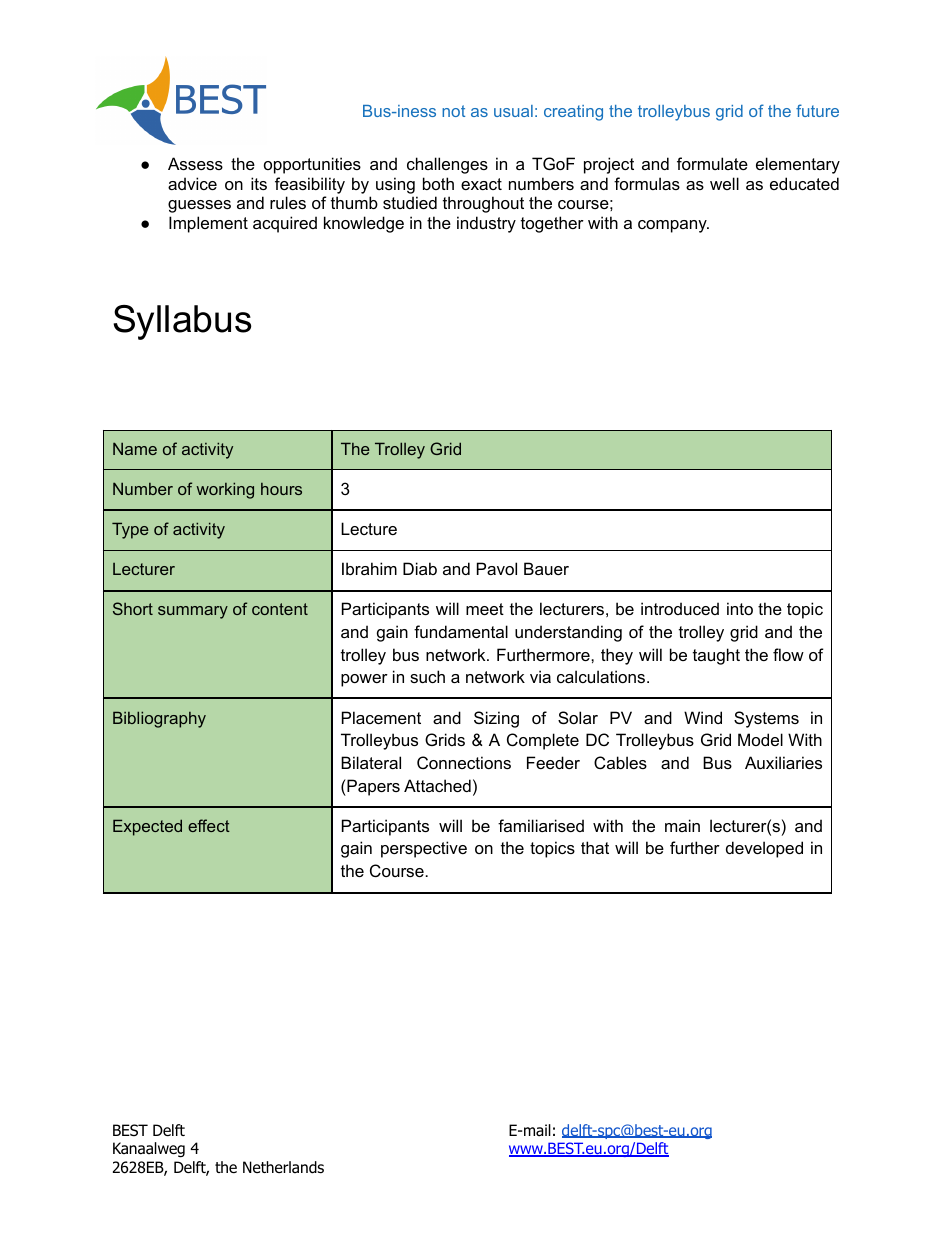 This screenshot has height=1233, width=952. I want to click on industry, so click(486, 224).
